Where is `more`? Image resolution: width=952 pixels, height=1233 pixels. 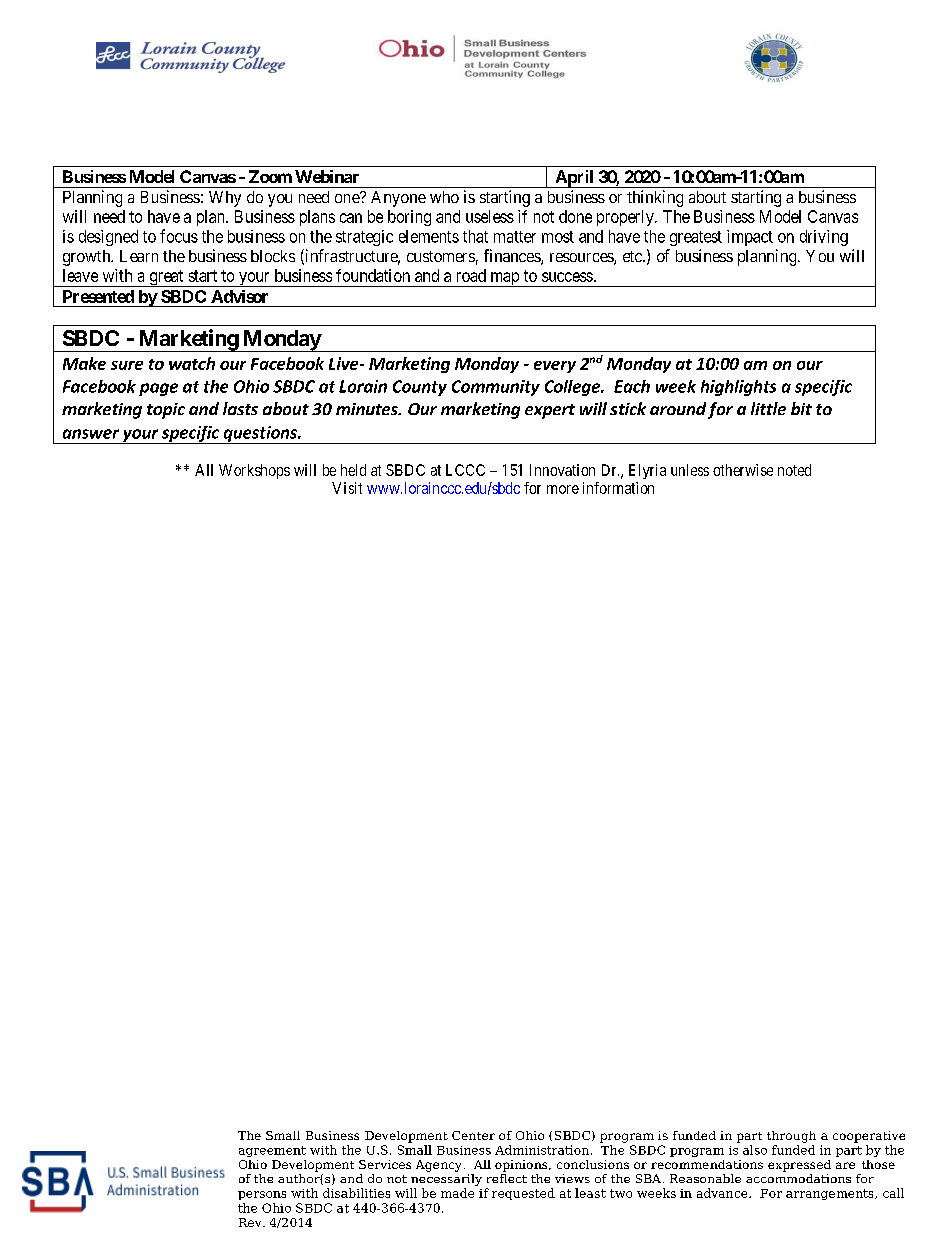 more is located at coordinates (563, 489).
